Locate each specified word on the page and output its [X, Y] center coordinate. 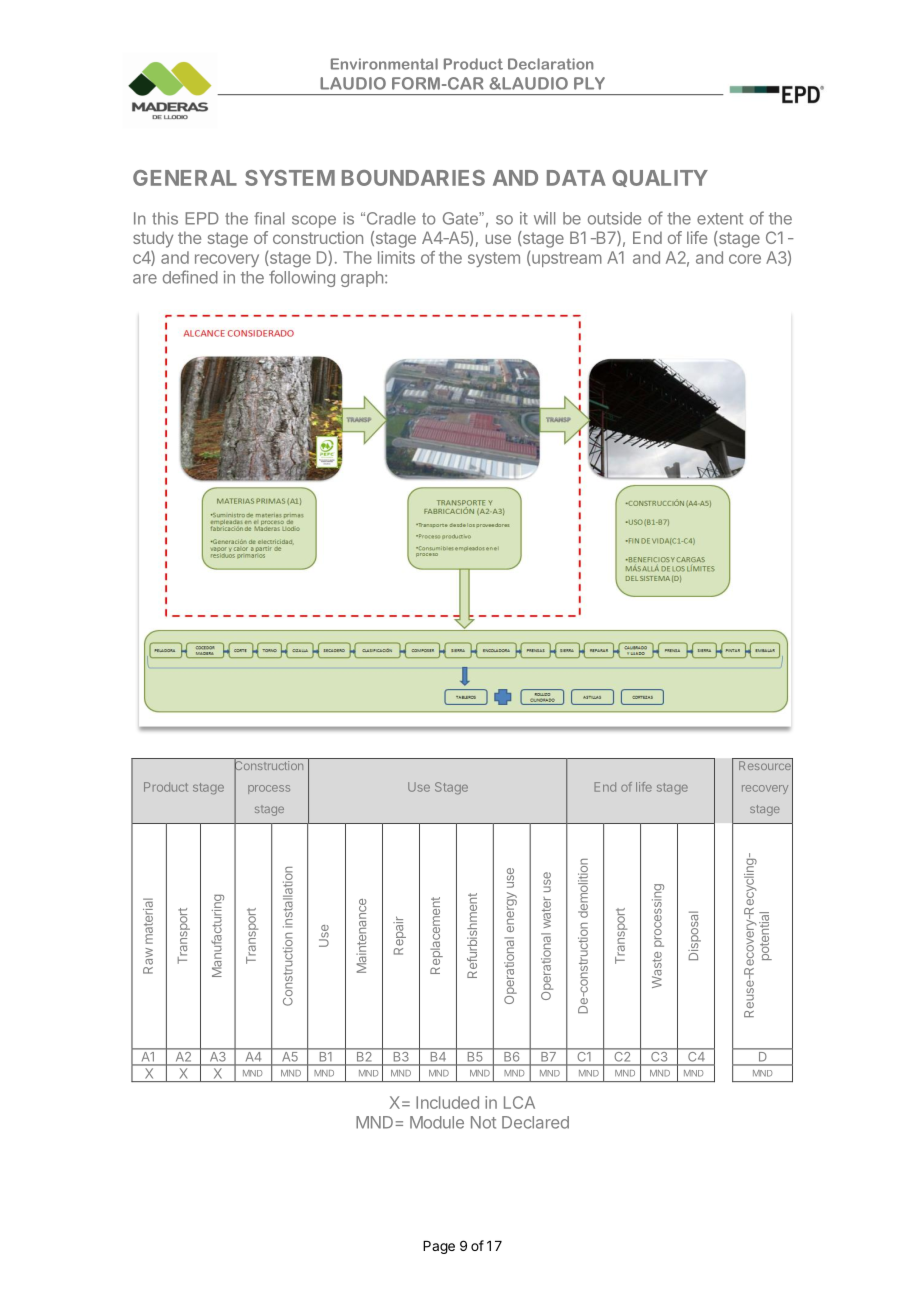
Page [439, 1247]
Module [437, 1122]
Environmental [384, 64]
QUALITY [660, 178]
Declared [535, 1122]
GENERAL [185, 178]
